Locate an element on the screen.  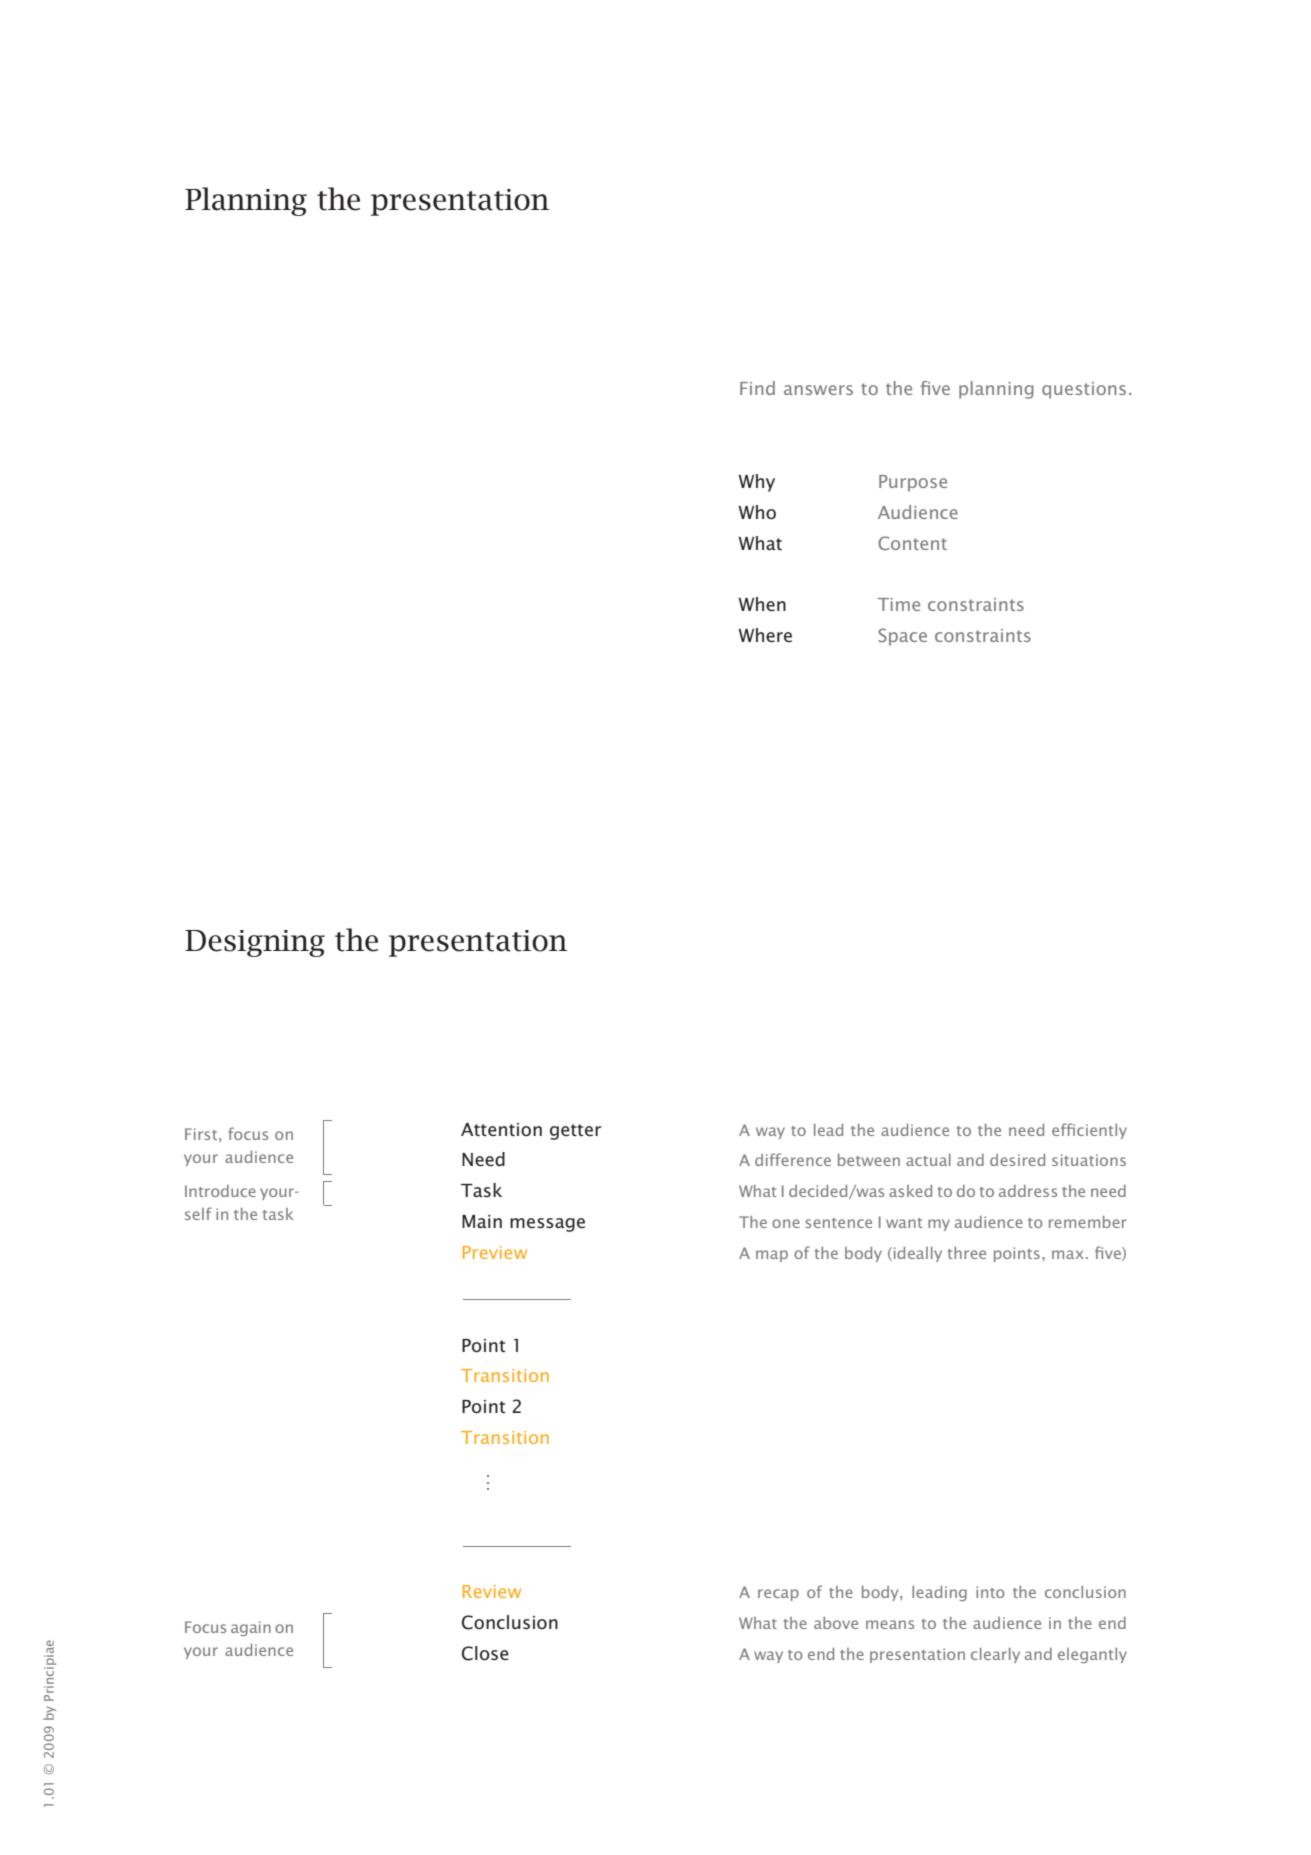
Why is located at coordinates (756, 483).
